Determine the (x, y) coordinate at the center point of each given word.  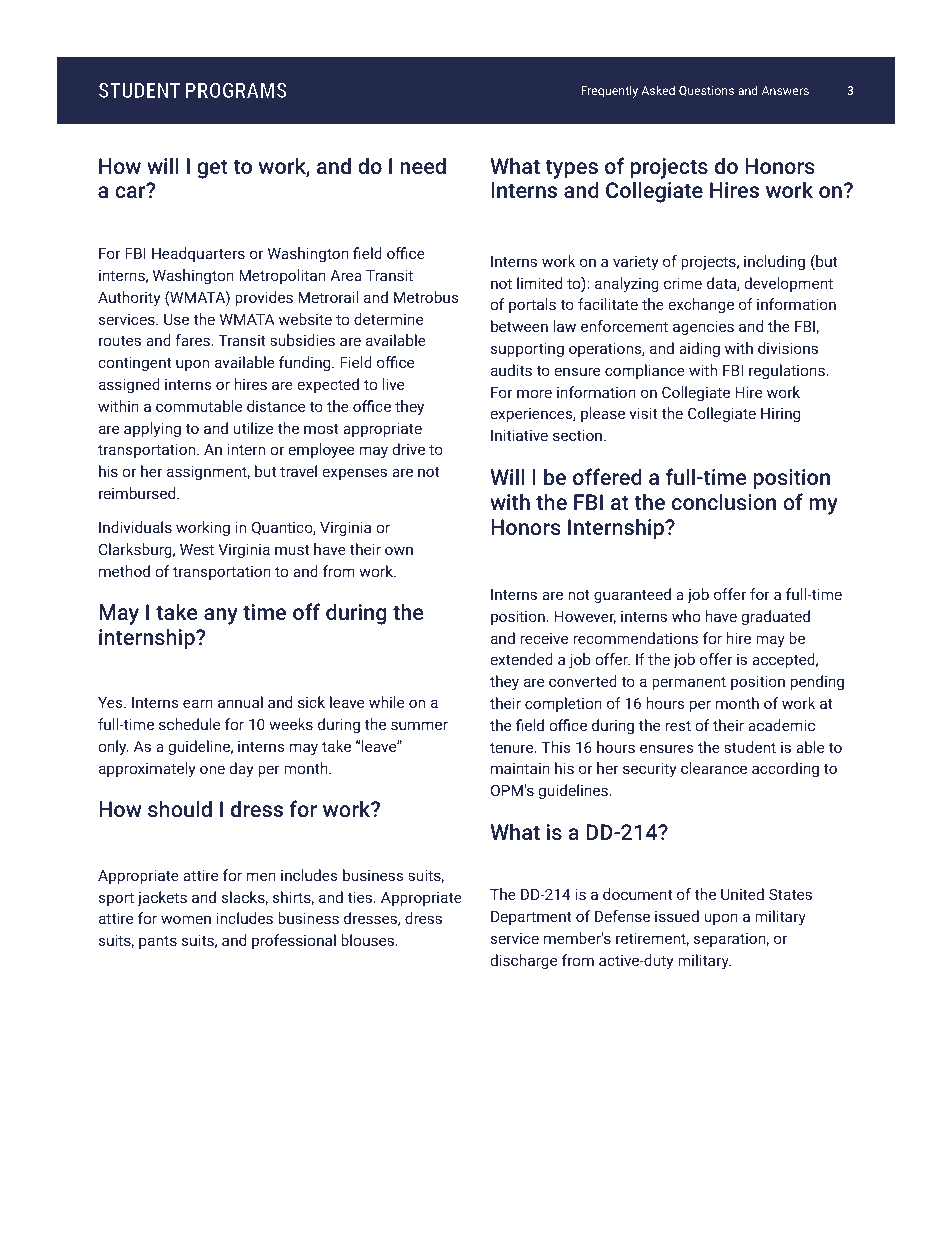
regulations (788, 371)
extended (521, 659)
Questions (706, 91)
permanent (689, 683)
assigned (129, 385)
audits (511, 370)
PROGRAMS (236, 90)
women (186, 919)
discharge (523, 961)
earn (198, 703)
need (423, 165)
